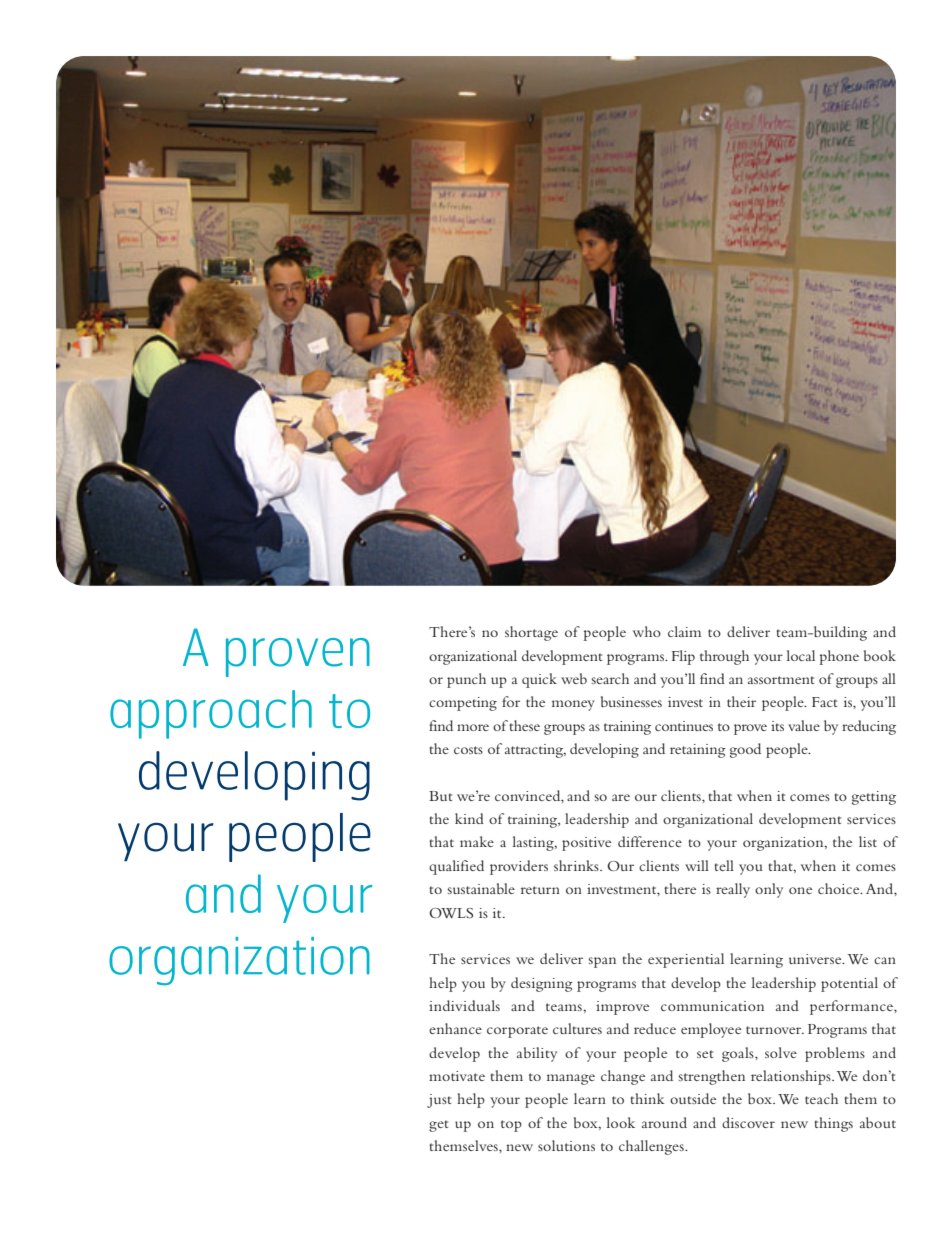  Describe the element at coordinates (531, 633) in the screenshot. I see `shortage` at that location.
